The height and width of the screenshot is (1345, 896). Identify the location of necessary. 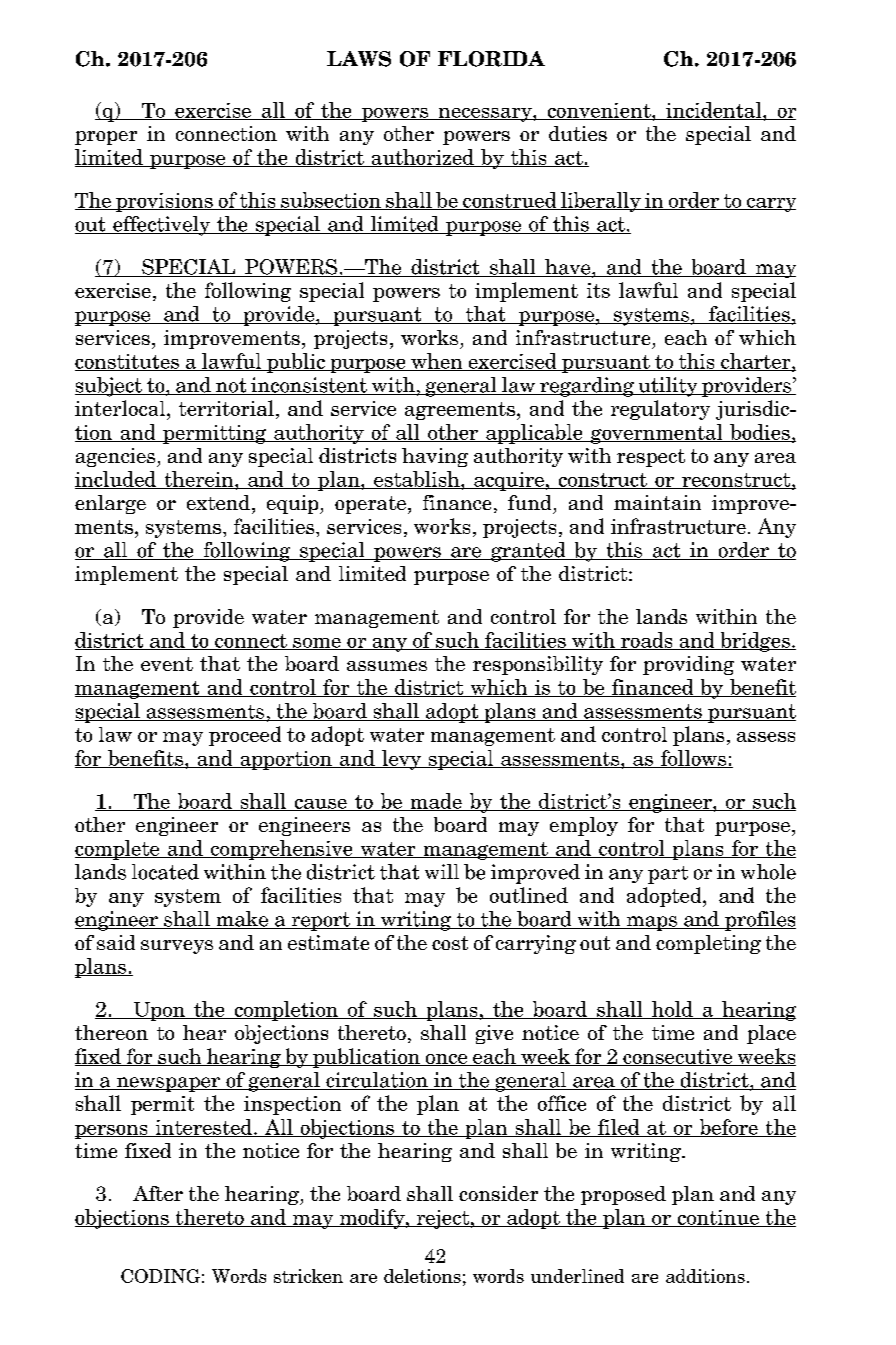
(485, 115).
